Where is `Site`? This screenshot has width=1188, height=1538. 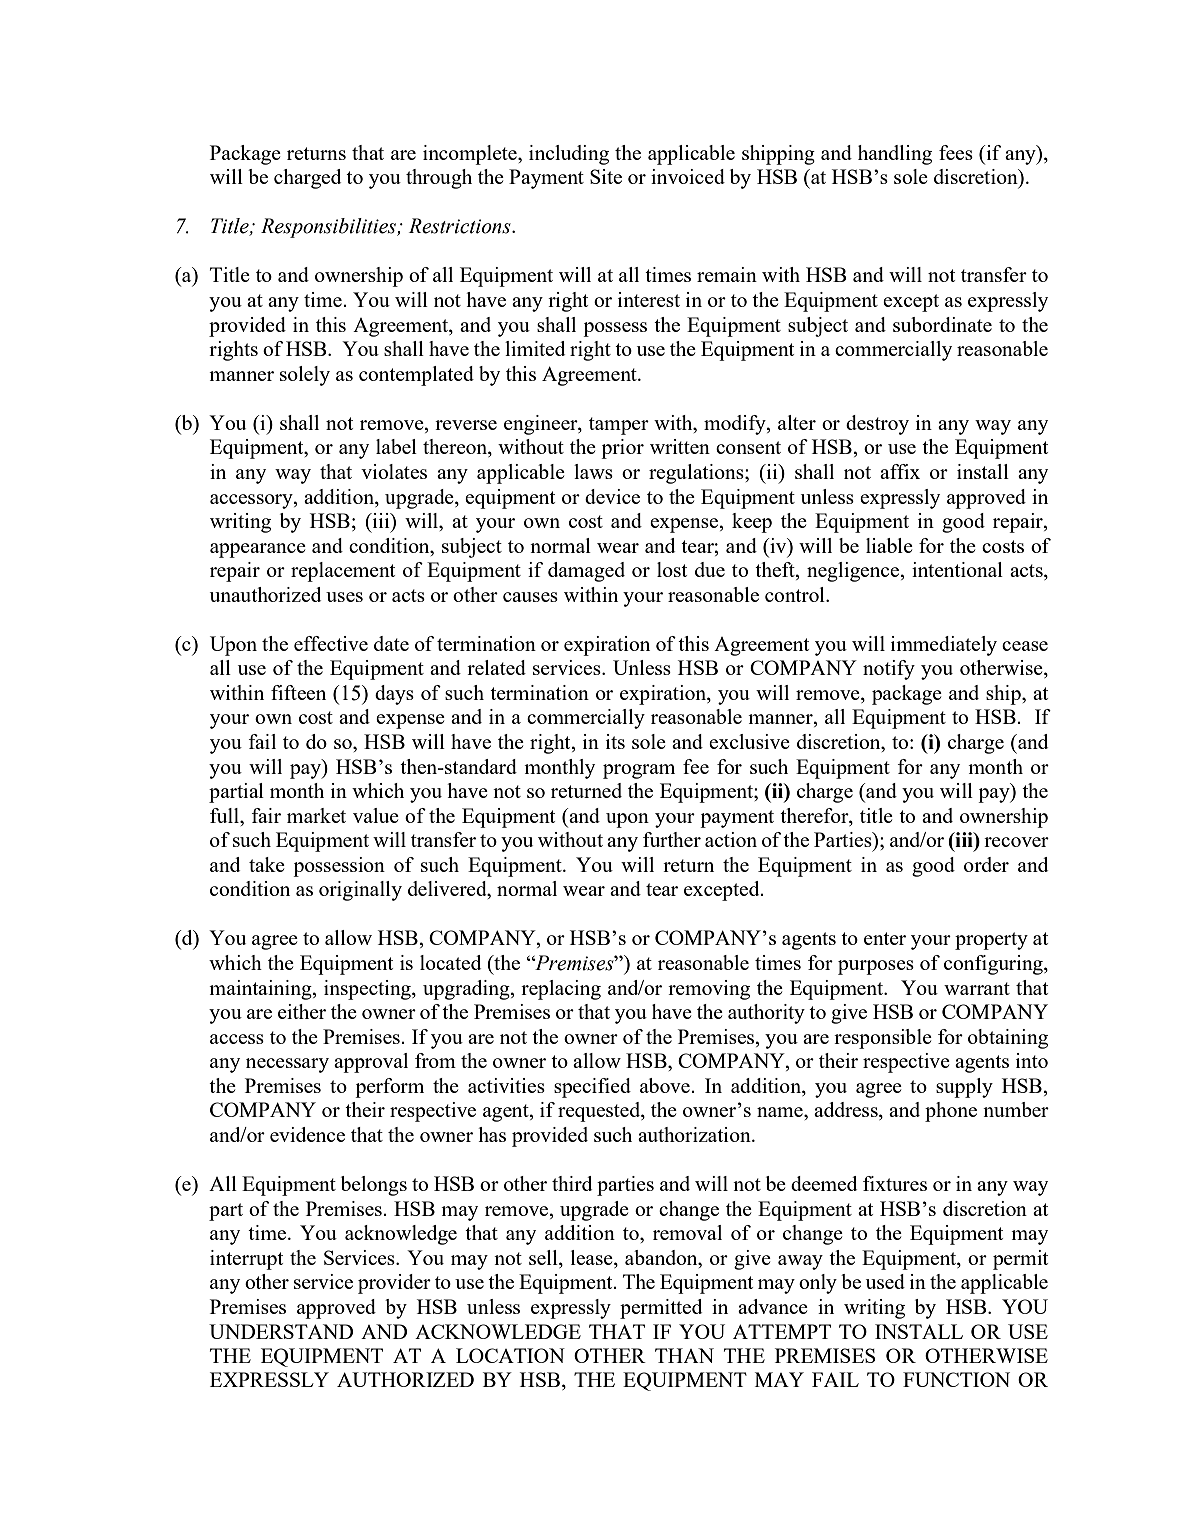
Site is located at coordinates (606, 176).
